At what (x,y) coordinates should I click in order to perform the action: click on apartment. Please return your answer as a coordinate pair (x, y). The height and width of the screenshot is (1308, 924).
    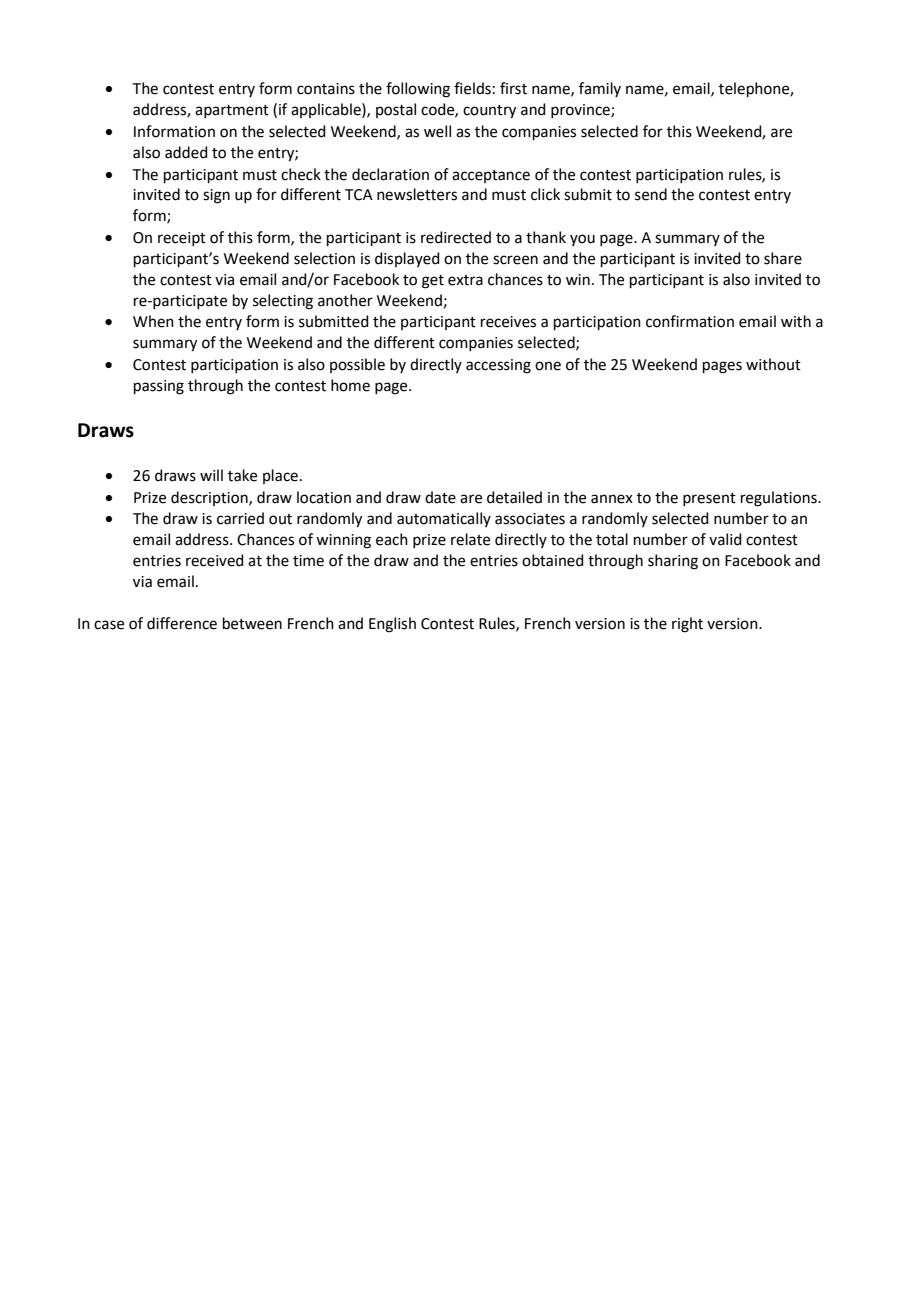
    Looking at the image, I should click on (232, 111).
